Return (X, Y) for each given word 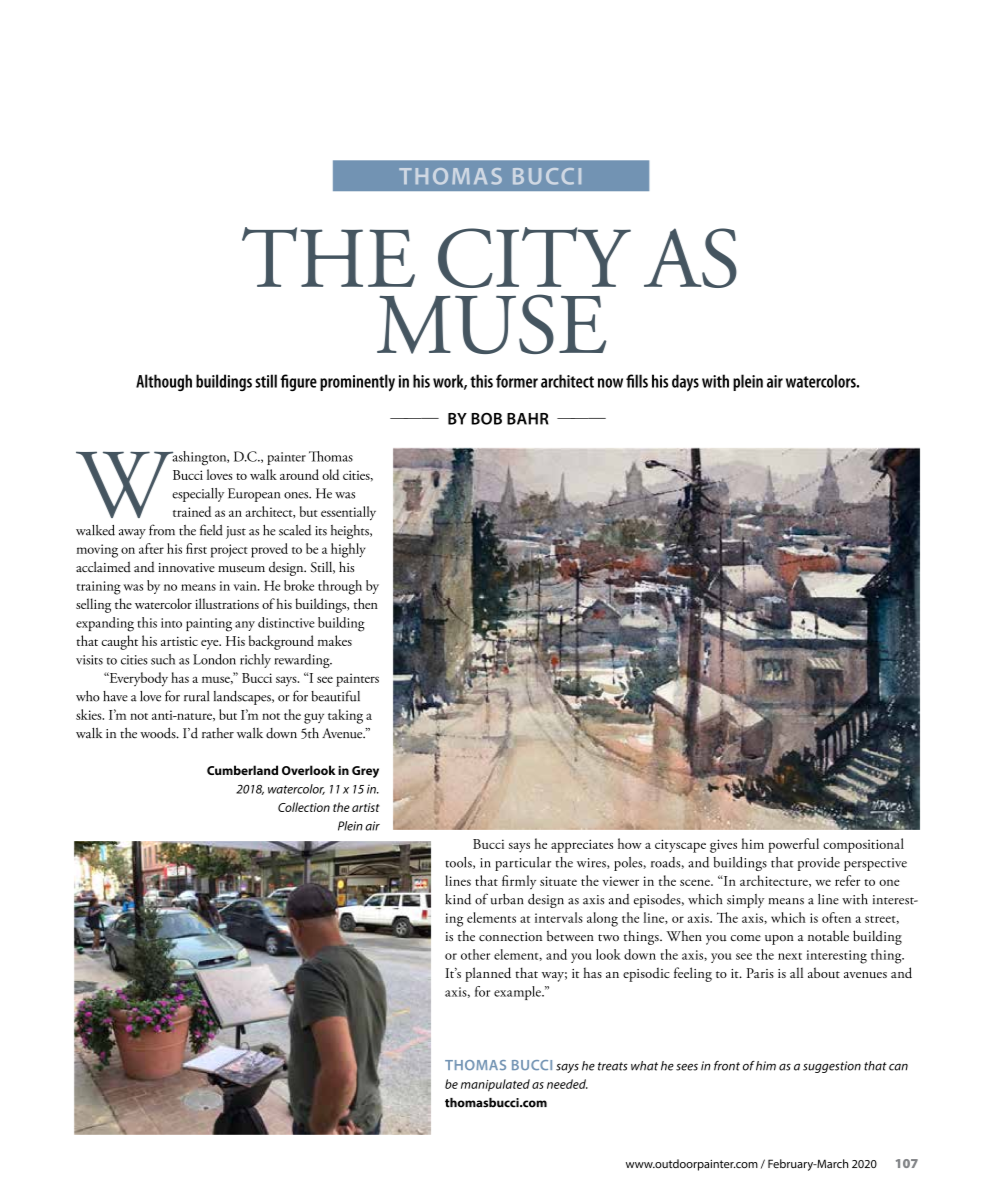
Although (164, 382)
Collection (304, 807)
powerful (793, 845)
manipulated (495, 1085)
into (171, 623)
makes (335, 640)
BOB (486, 419)
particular (523, 864)
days (685, 383)
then (366, 603)
